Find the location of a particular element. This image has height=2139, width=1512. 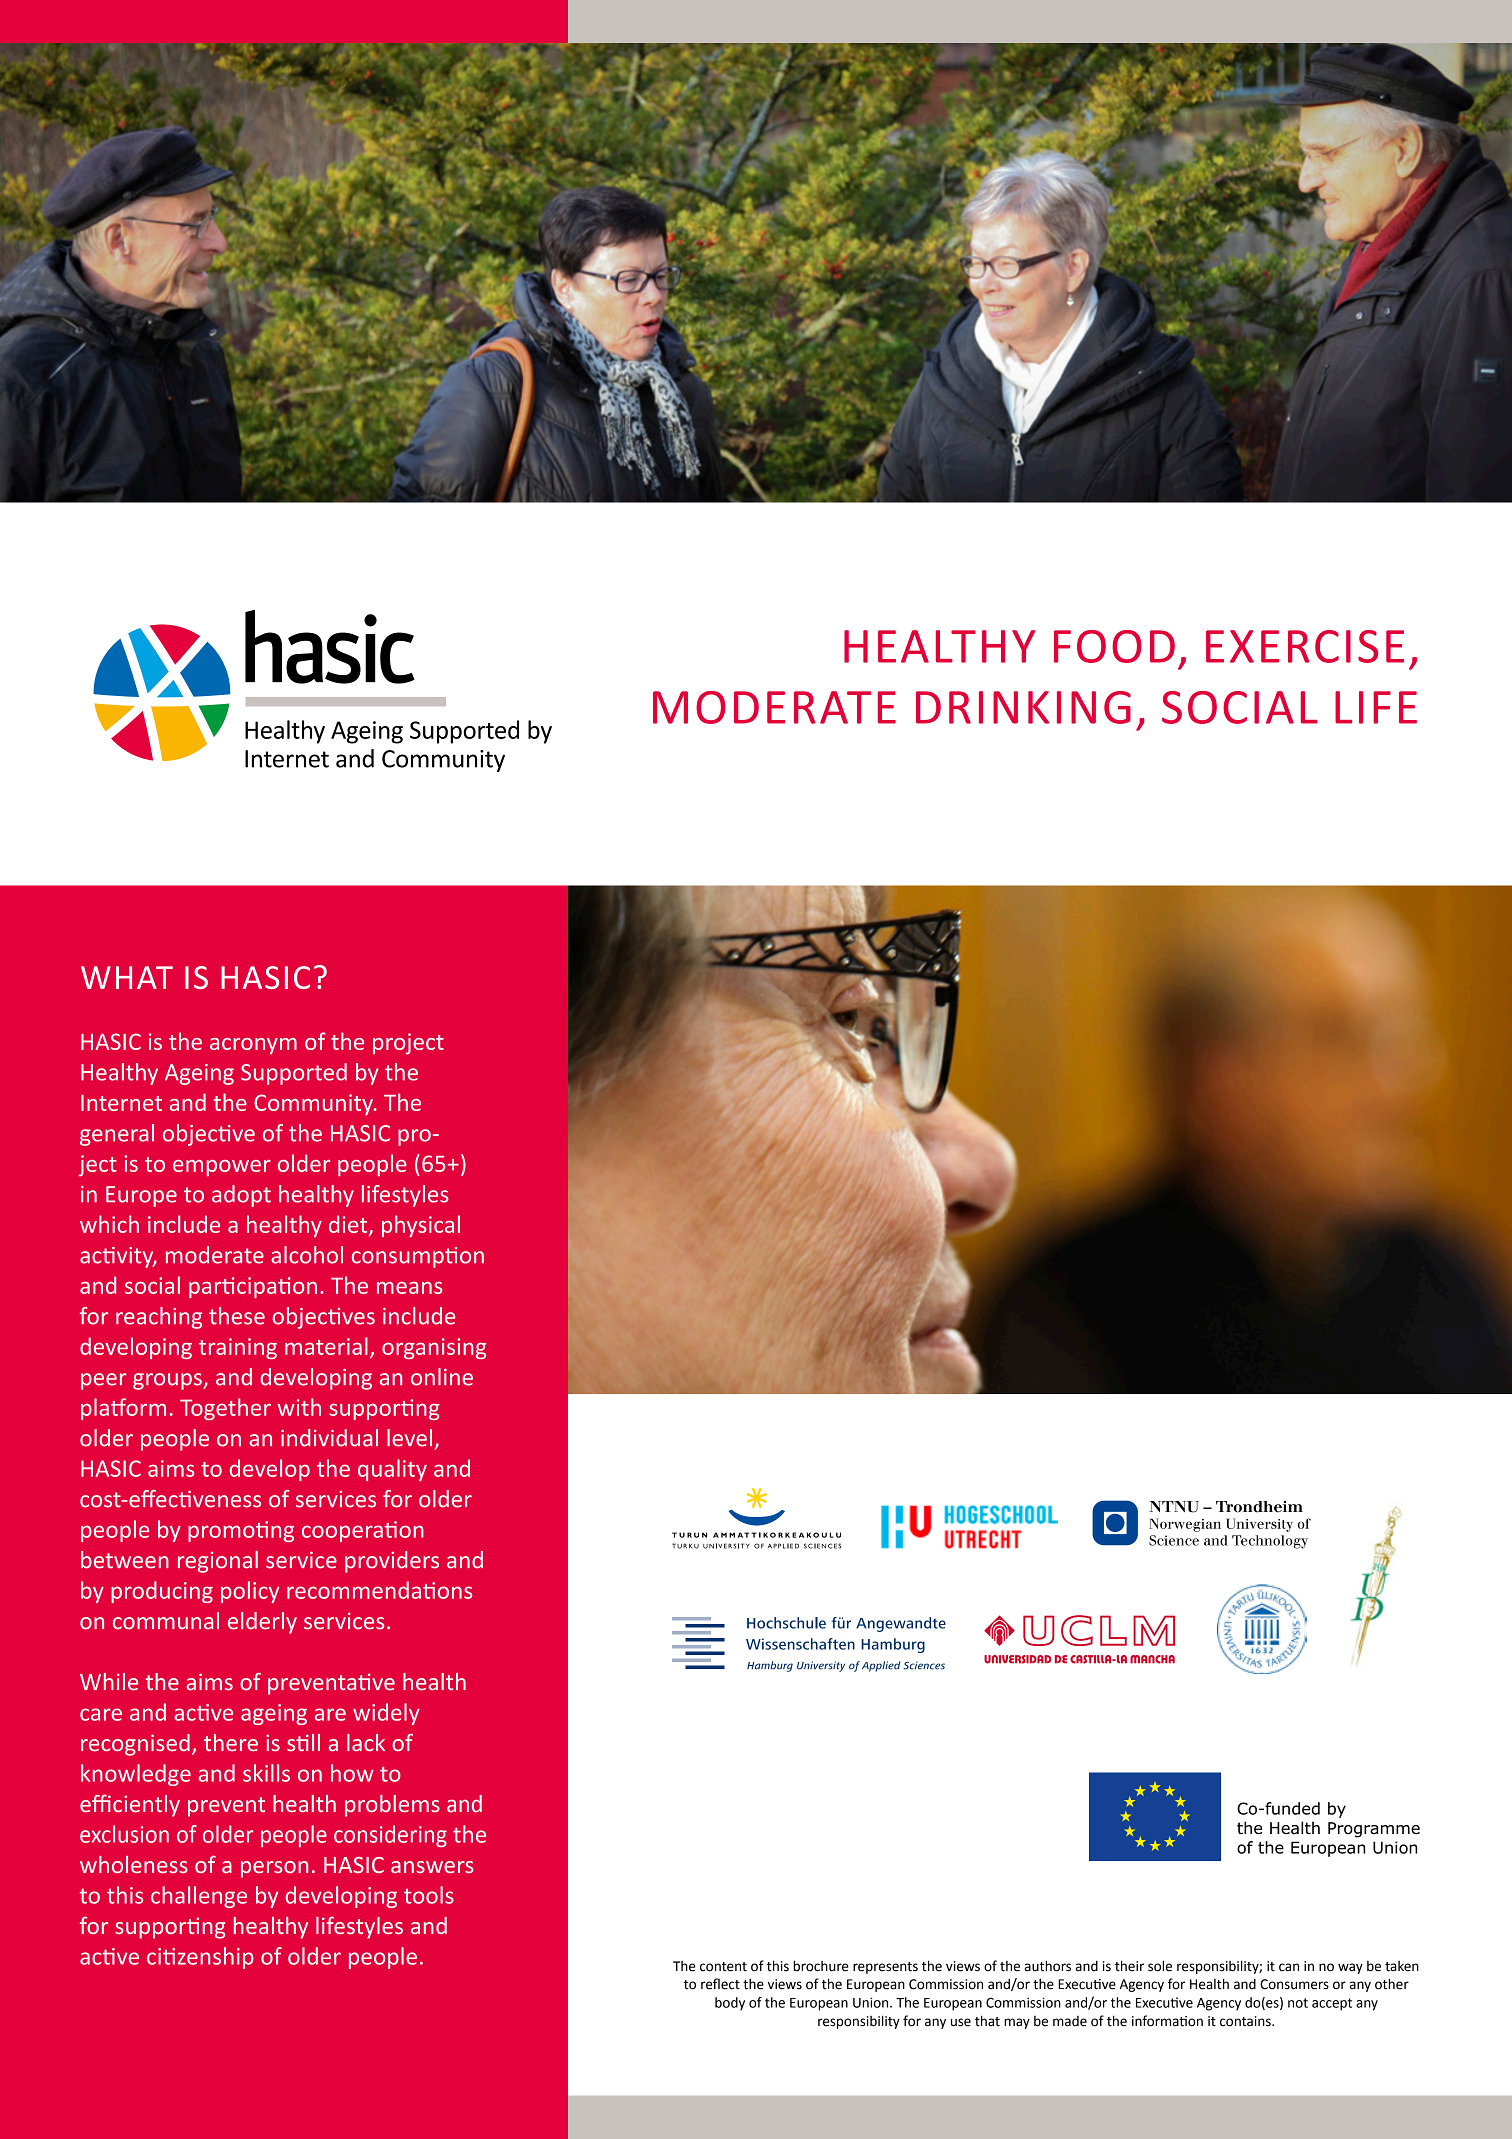

citizenship is located at coordinates (200, 1958).
